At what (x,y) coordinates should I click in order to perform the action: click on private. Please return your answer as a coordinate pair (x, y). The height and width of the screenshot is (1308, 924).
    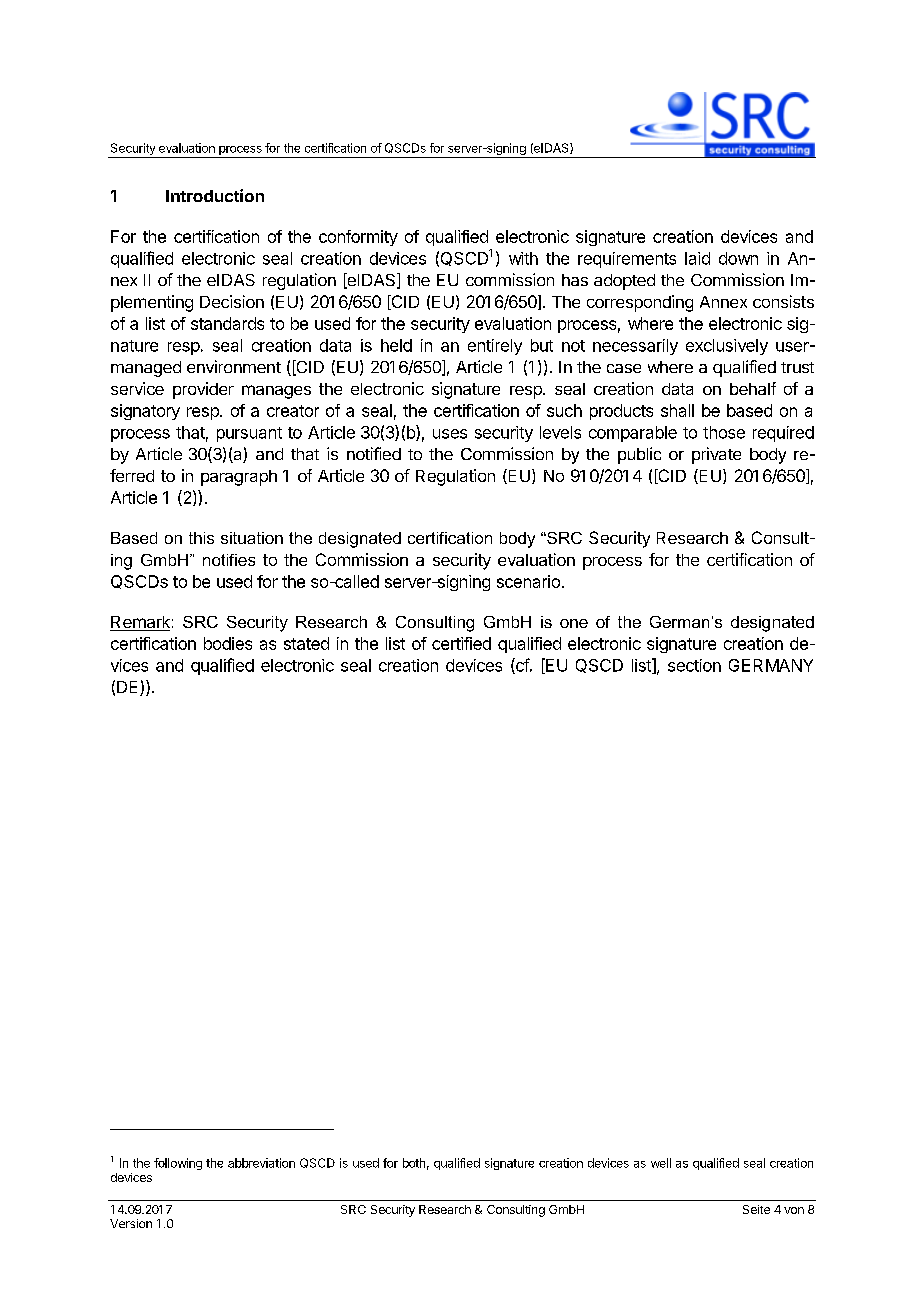
    Looking at the image, I should click on (716, 455).
